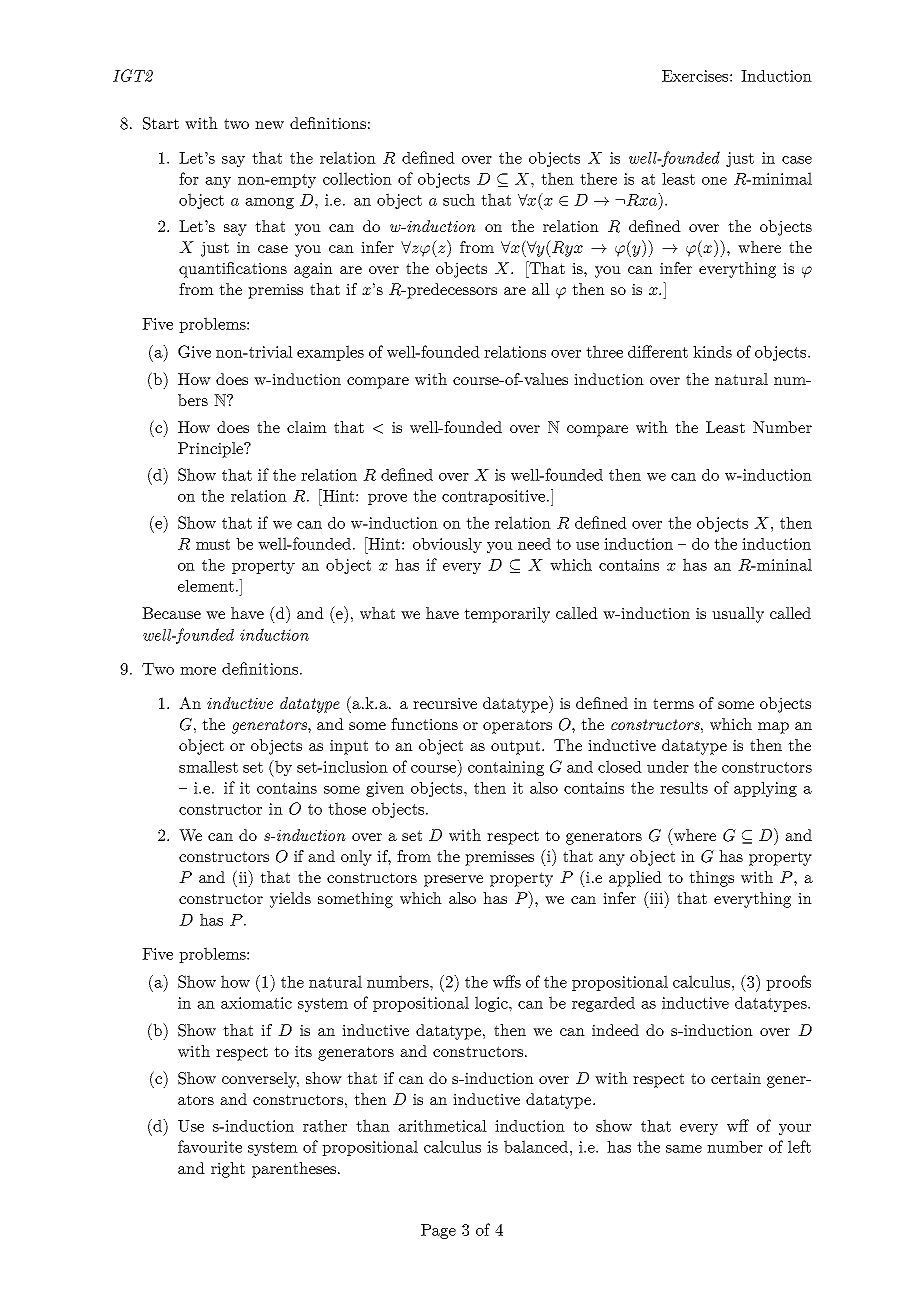  Describe the element at coordinates (453, 881) in the screenshot. I see `preserve` at that location.
